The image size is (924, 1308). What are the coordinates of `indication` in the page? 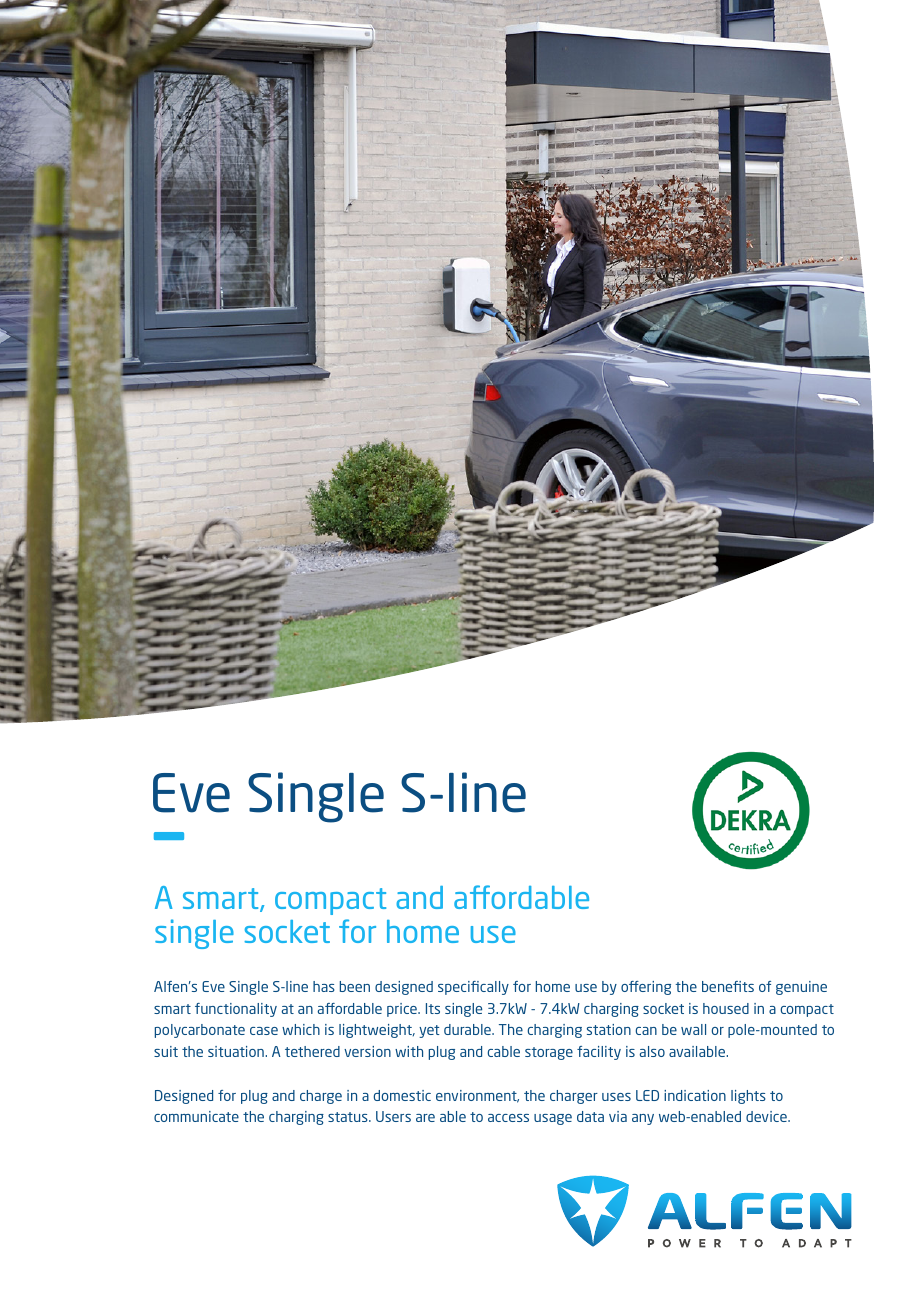 It's located at (695, 1095).
